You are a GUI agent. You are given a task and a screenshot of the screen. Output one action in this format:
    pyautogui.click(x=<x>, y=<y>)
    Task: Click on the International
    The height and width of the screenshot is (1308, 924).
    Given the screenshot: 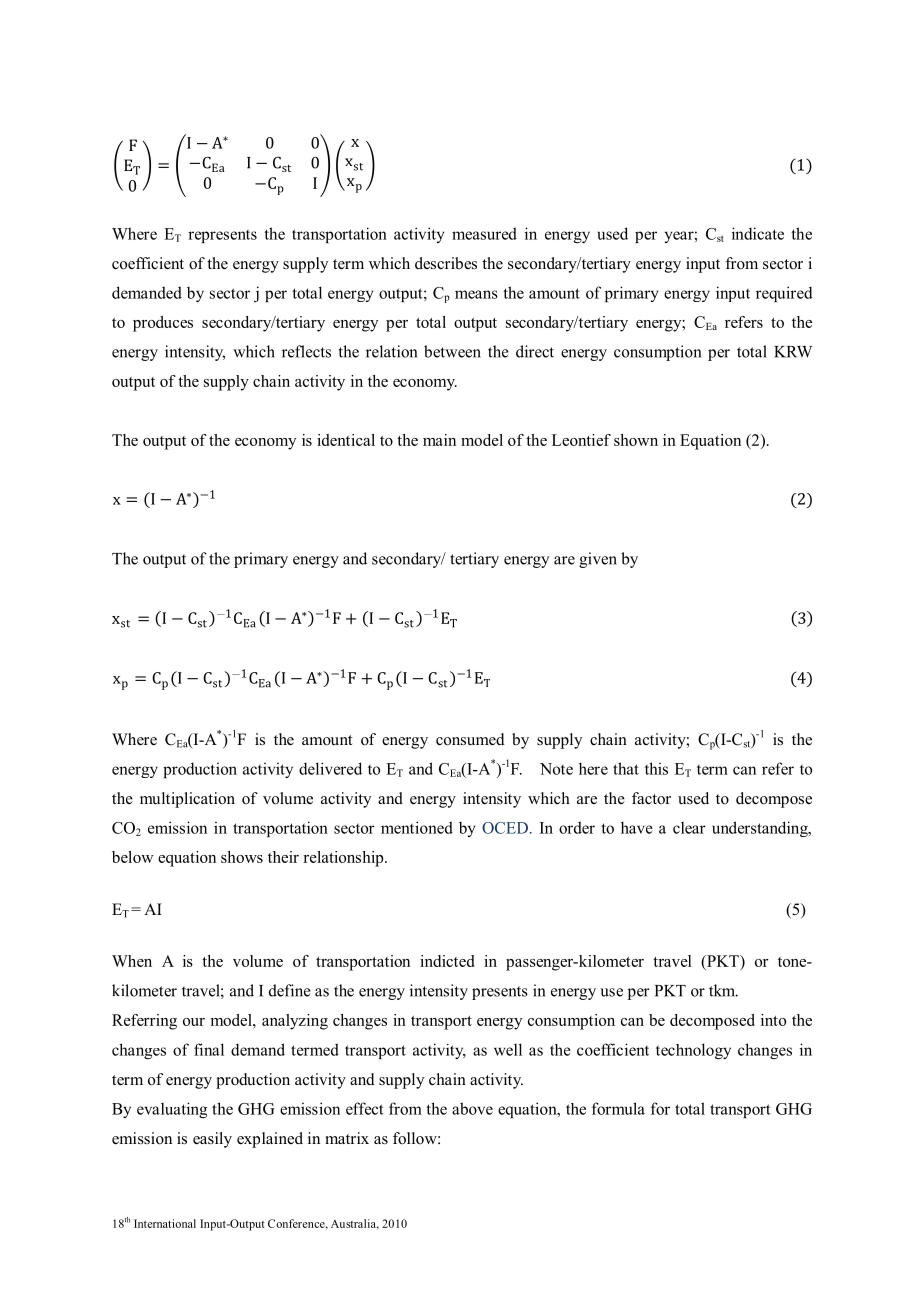 What is the action you would take?
    pyautogui.click(x=165, y=1223)
